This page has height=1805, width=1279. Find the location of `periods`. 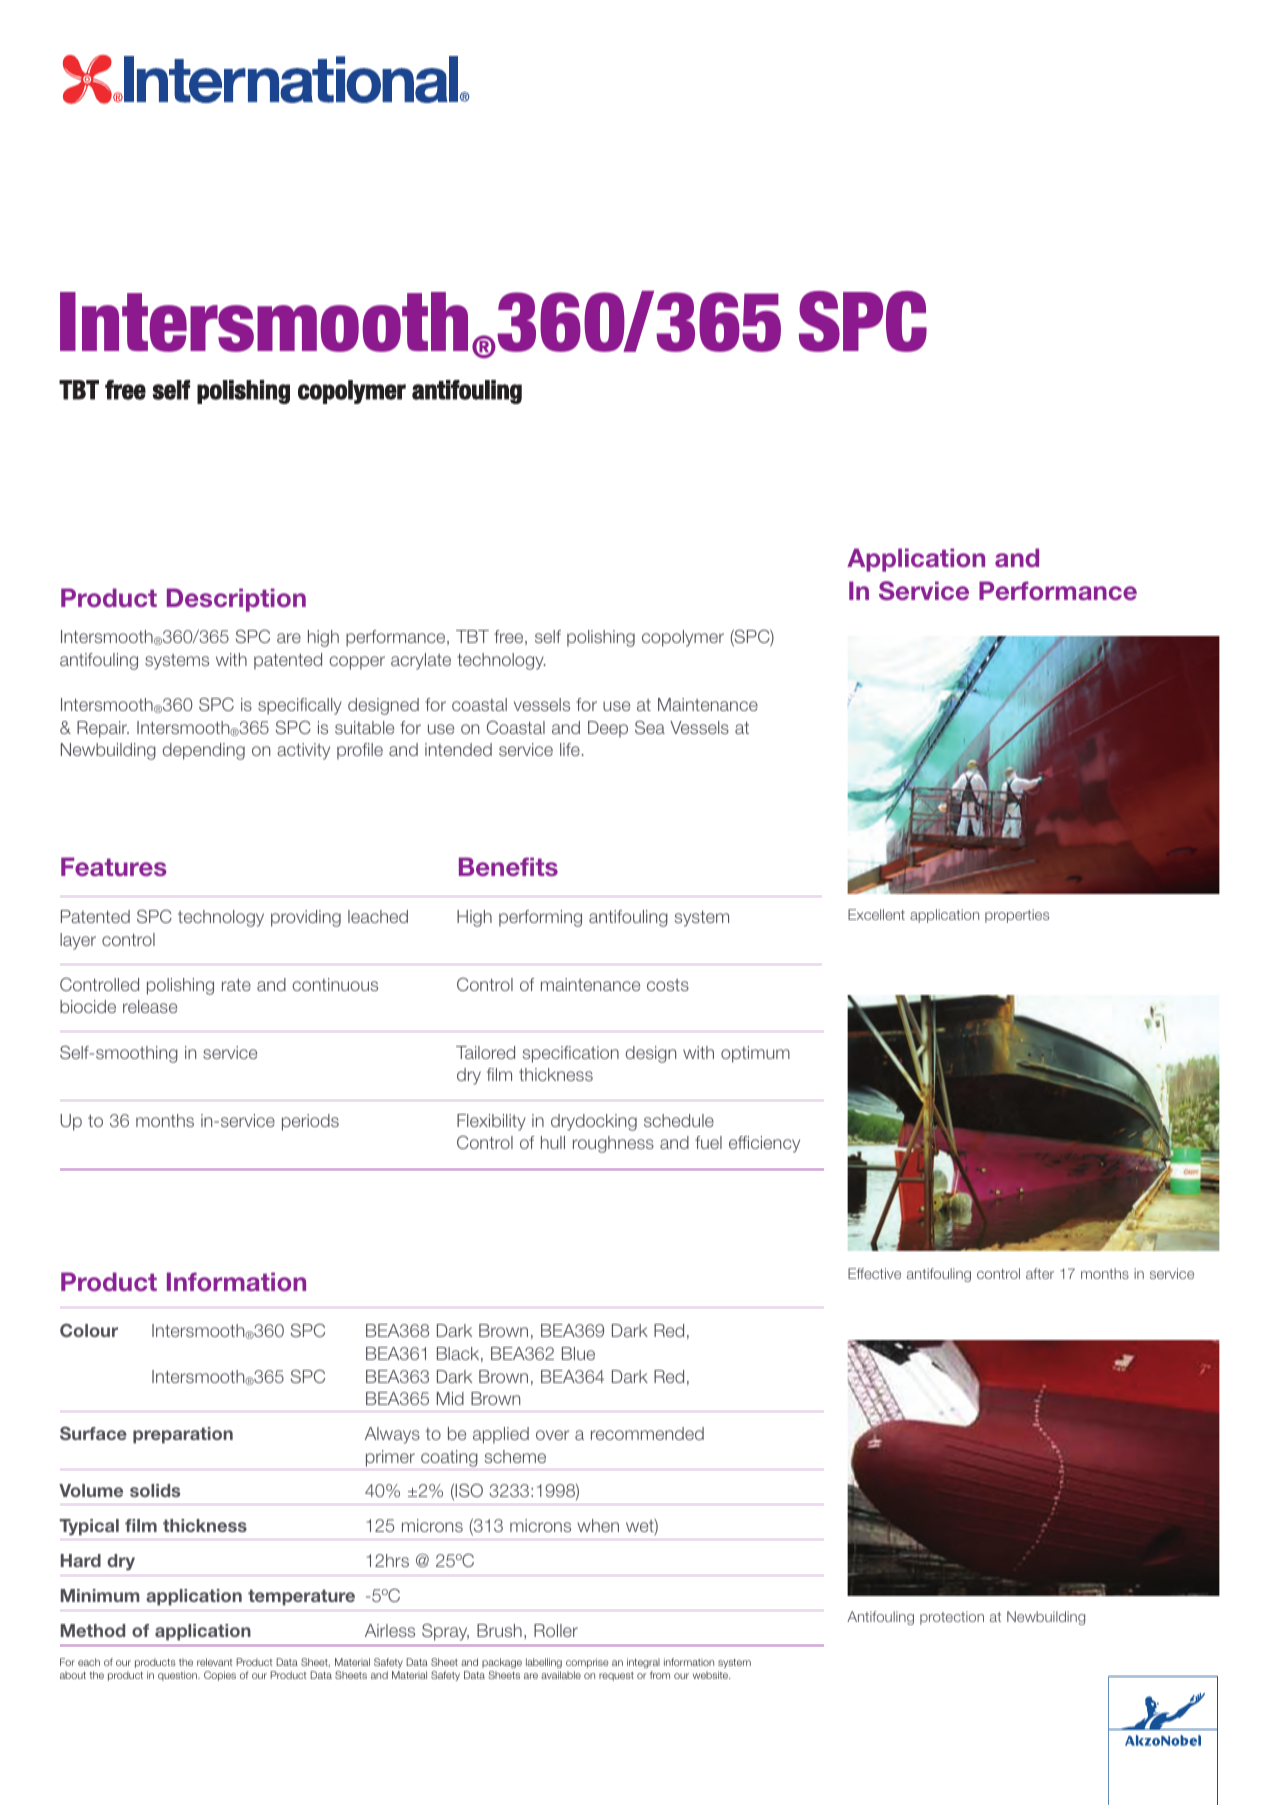

periods is located at coordinates (310, 1122).
